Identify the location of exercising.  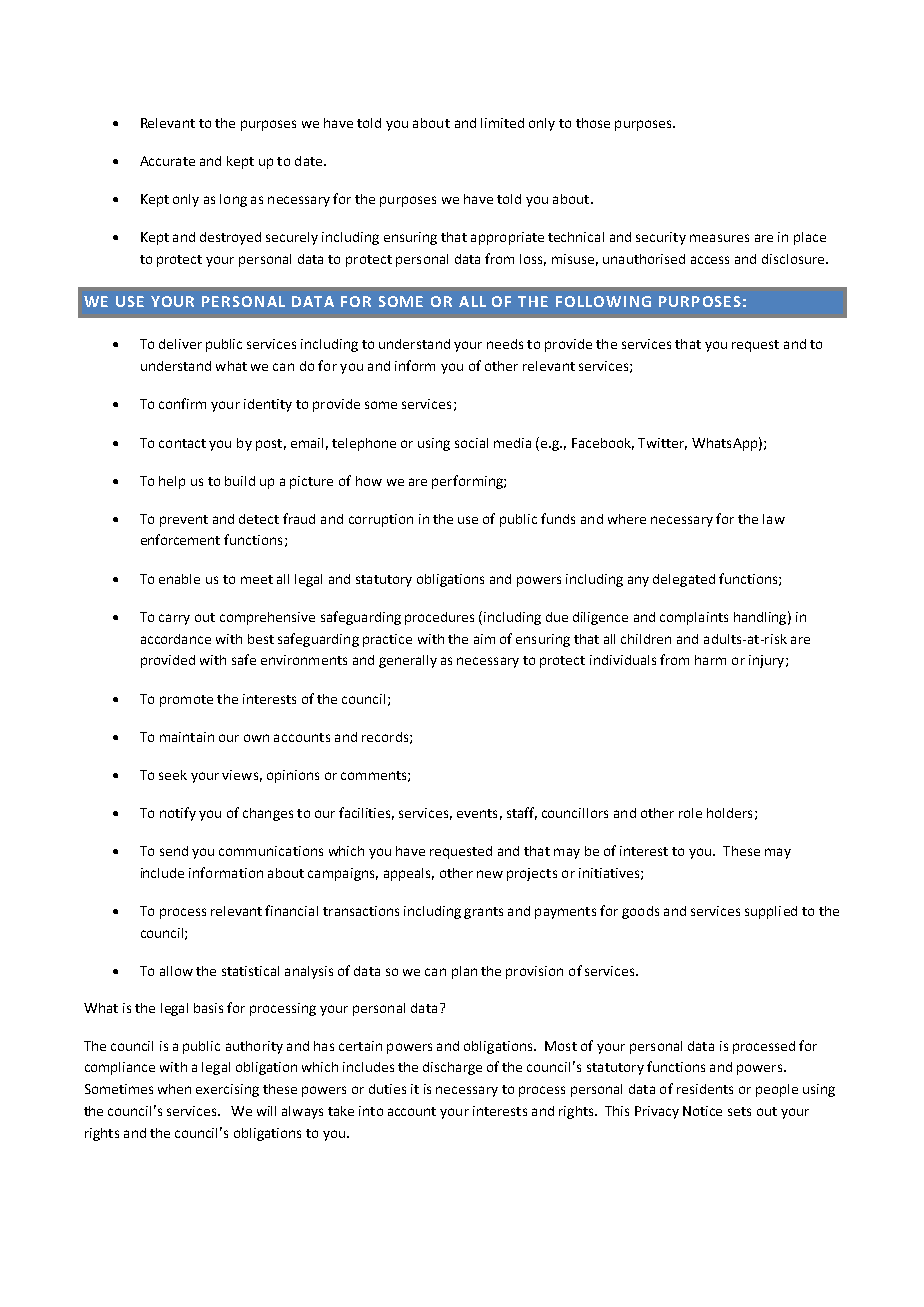
(227, 1090).
